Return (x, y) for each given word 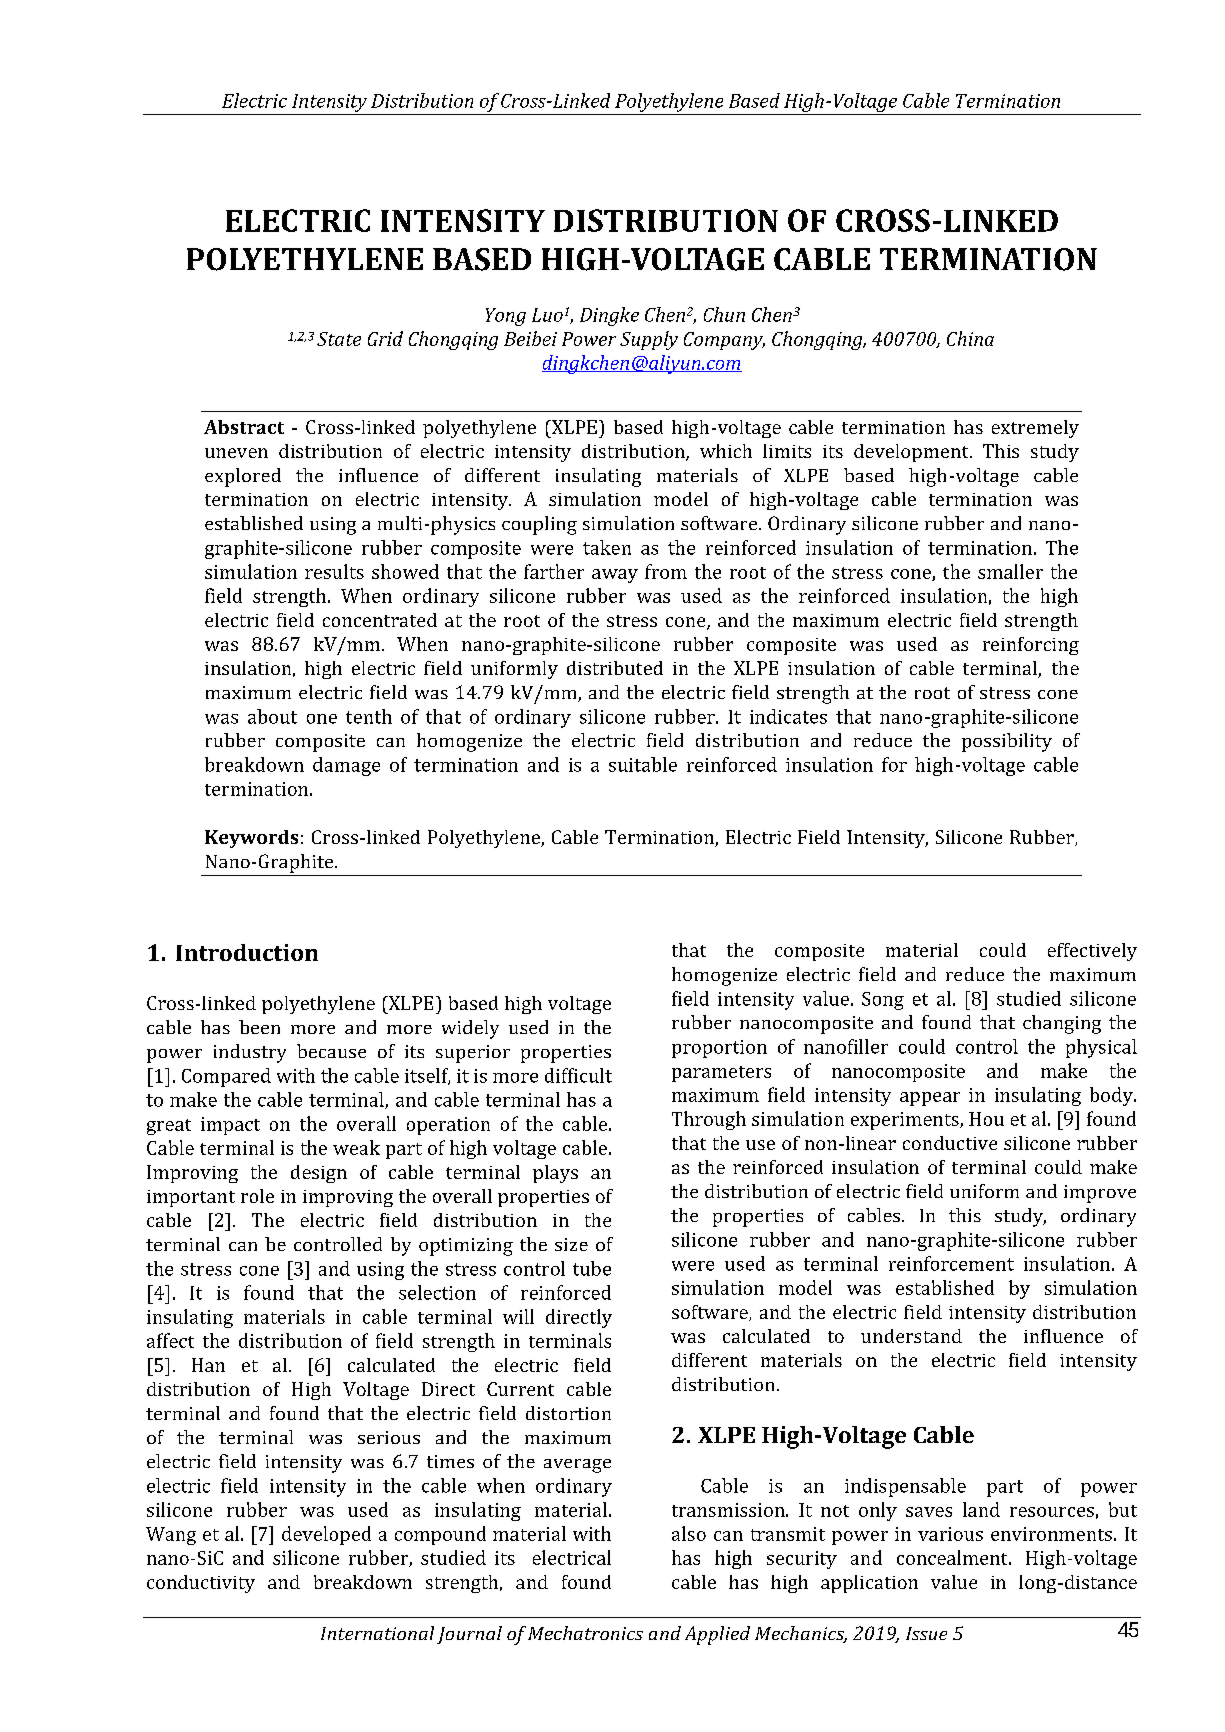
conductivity (201, 1584)
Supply (649, 340)
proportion (719, 1049)
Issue (926, 1633)
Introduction (247, 952)
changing (1062, 1024)
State (339, 339)
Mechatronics (585, 1633)
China (970, 338)
